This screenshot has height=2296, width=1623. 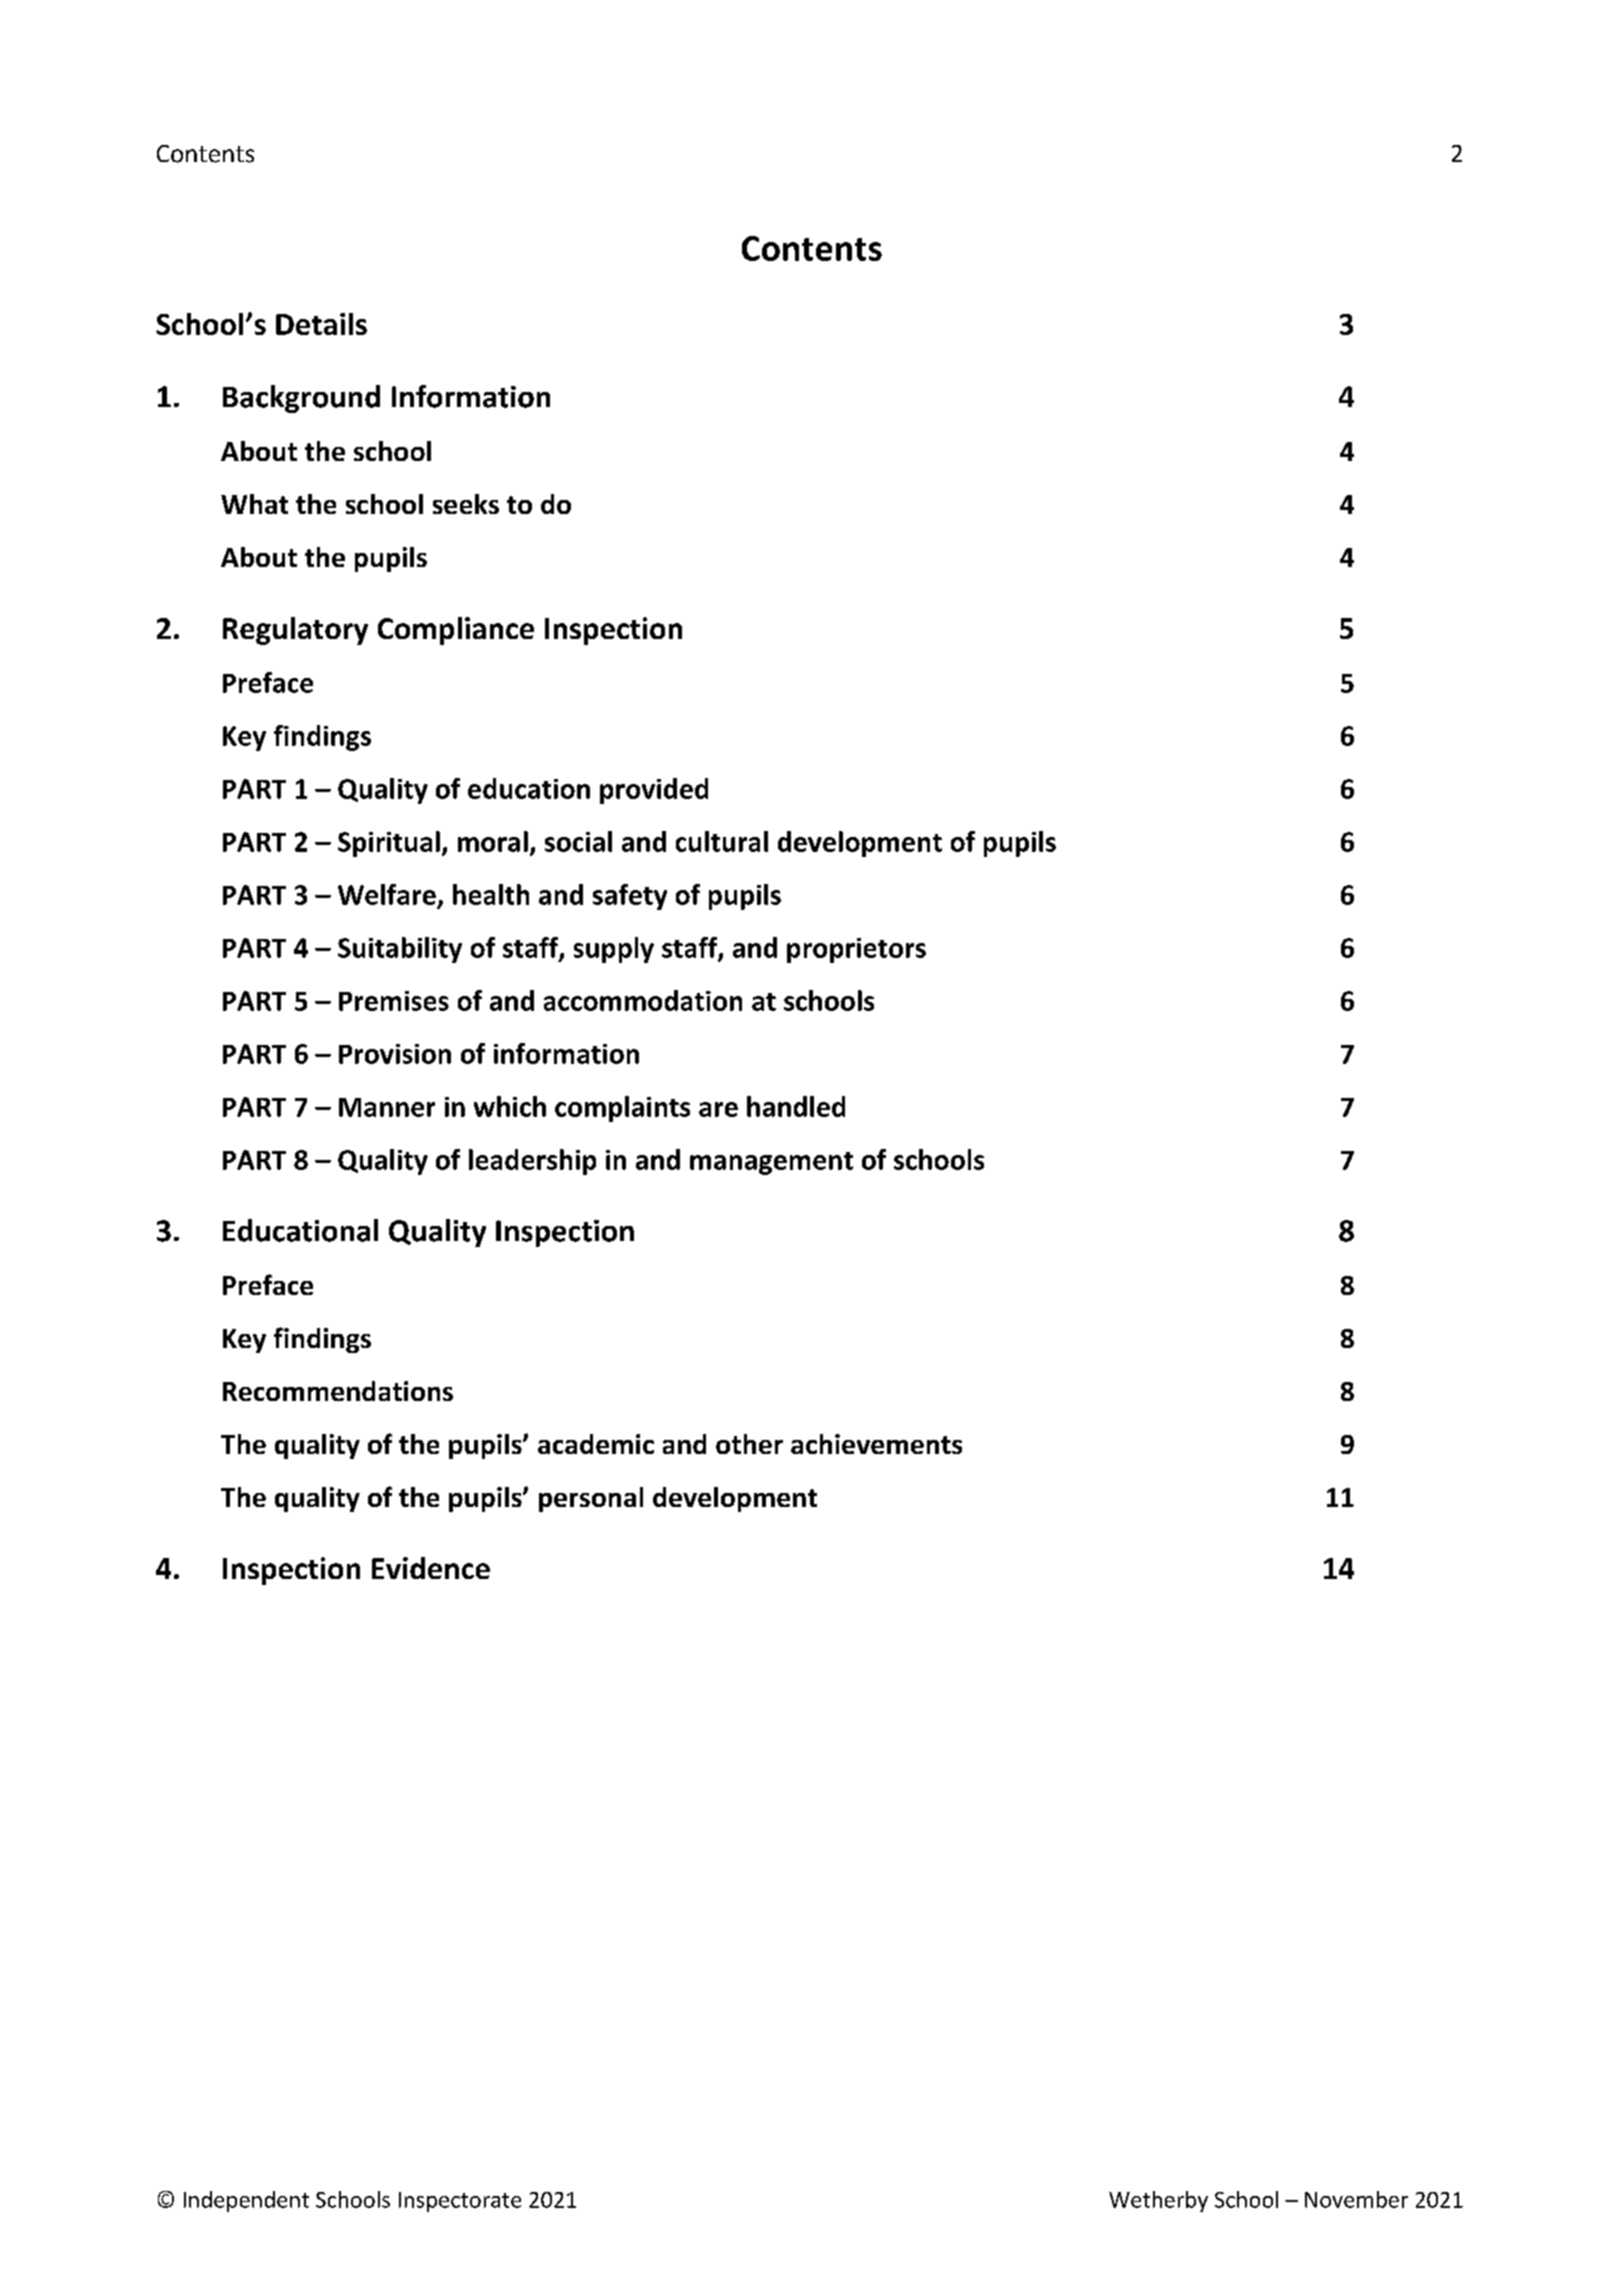 What do you see at coordinates (246, 2201) in the screenshot?
I see `Independent` at bounding box center [246, 2201].
